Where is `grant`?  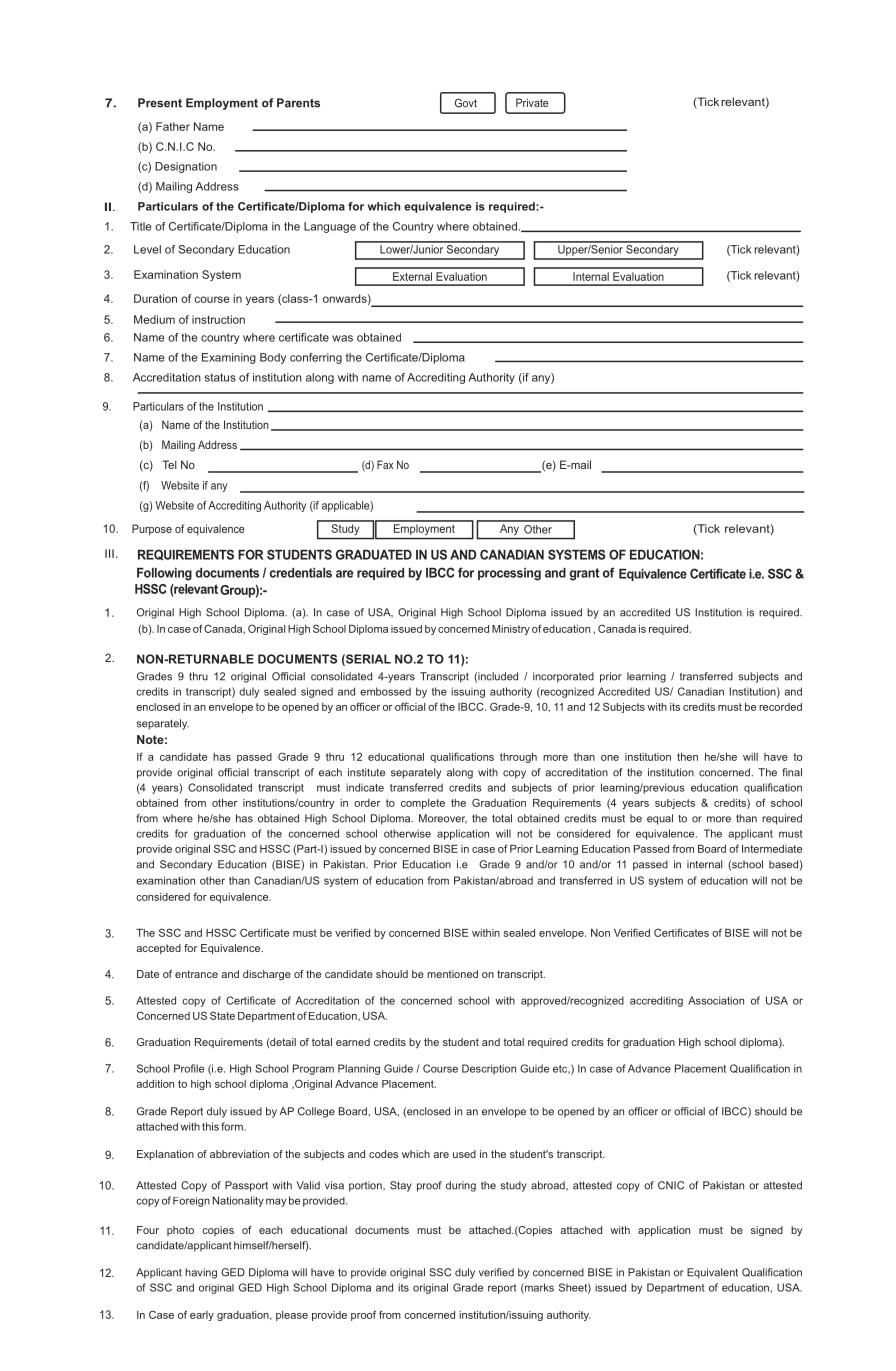 grant is located at coordinates (584, 574).
